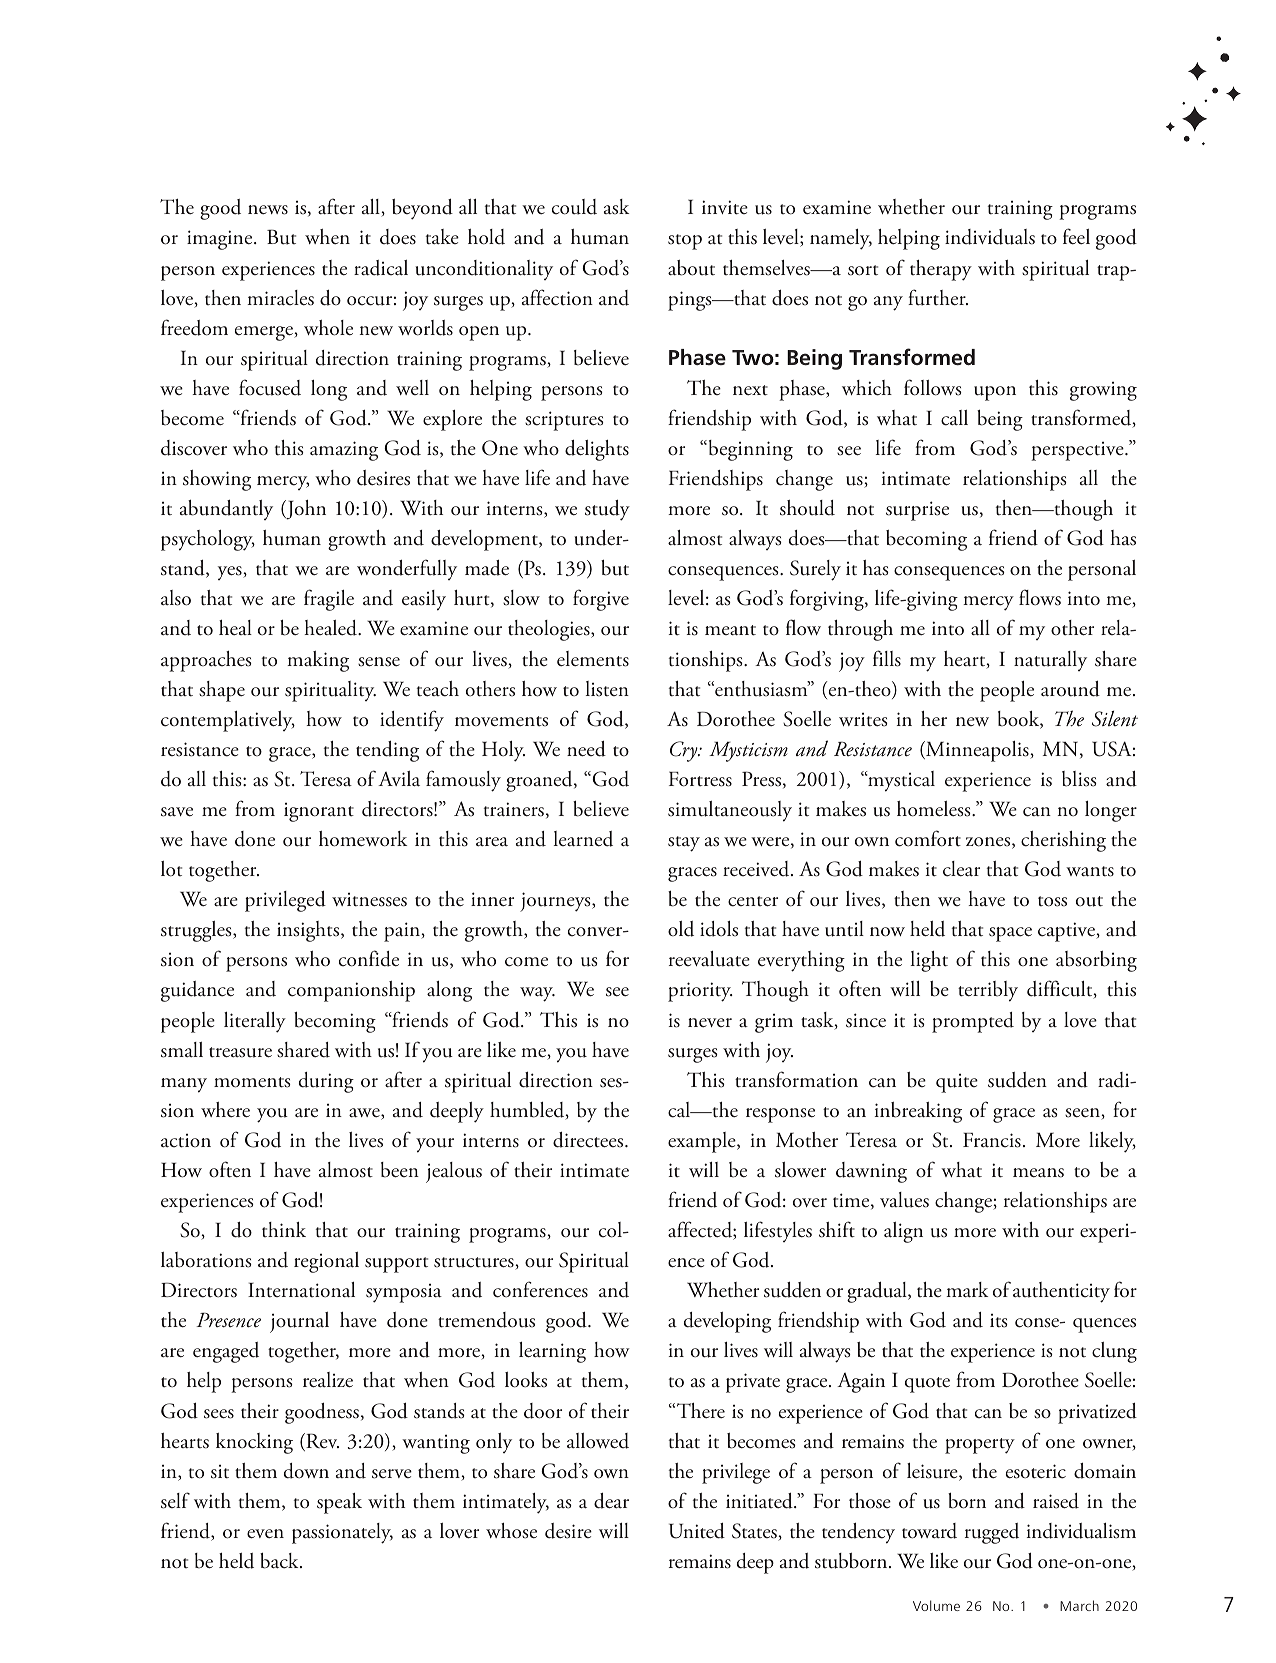 The height and width of the document is (1663, 1276). I want to click on fragile, so click(329, 600).
